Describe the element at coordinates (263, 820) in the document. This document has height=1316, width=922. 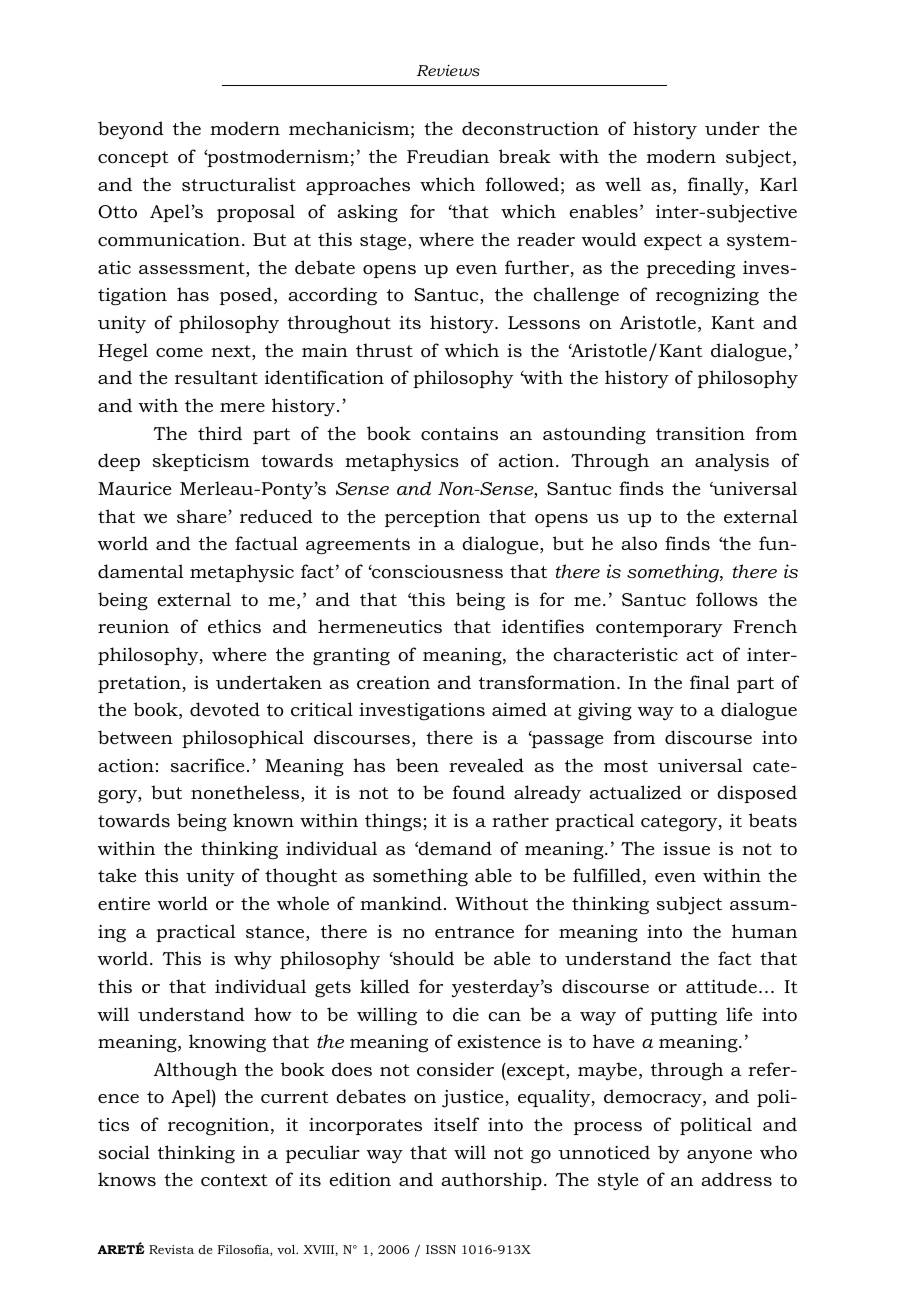
I see `known` at that location.
